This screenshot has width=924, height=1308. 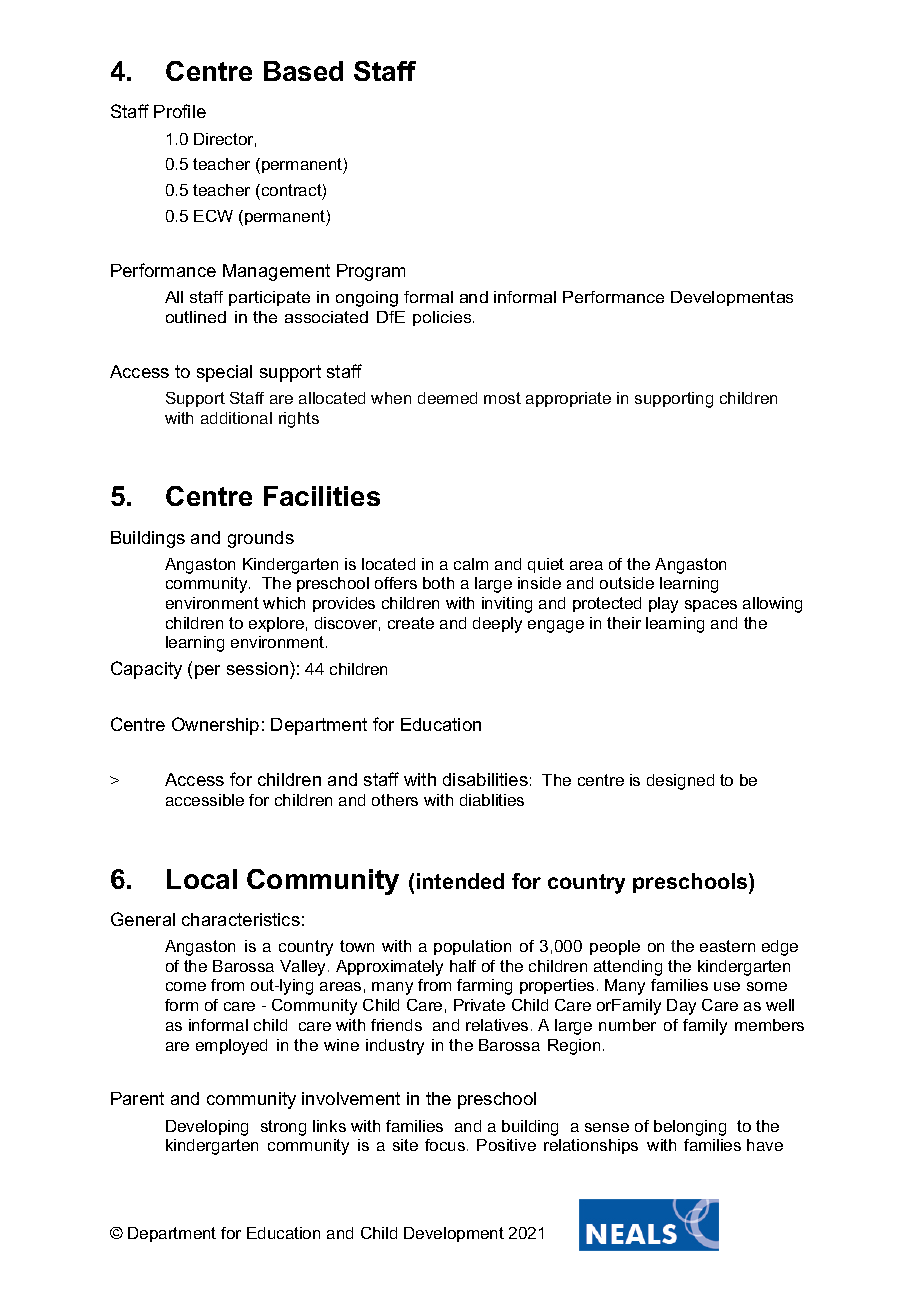 I want to click on special, so click(x=224, y=373).
